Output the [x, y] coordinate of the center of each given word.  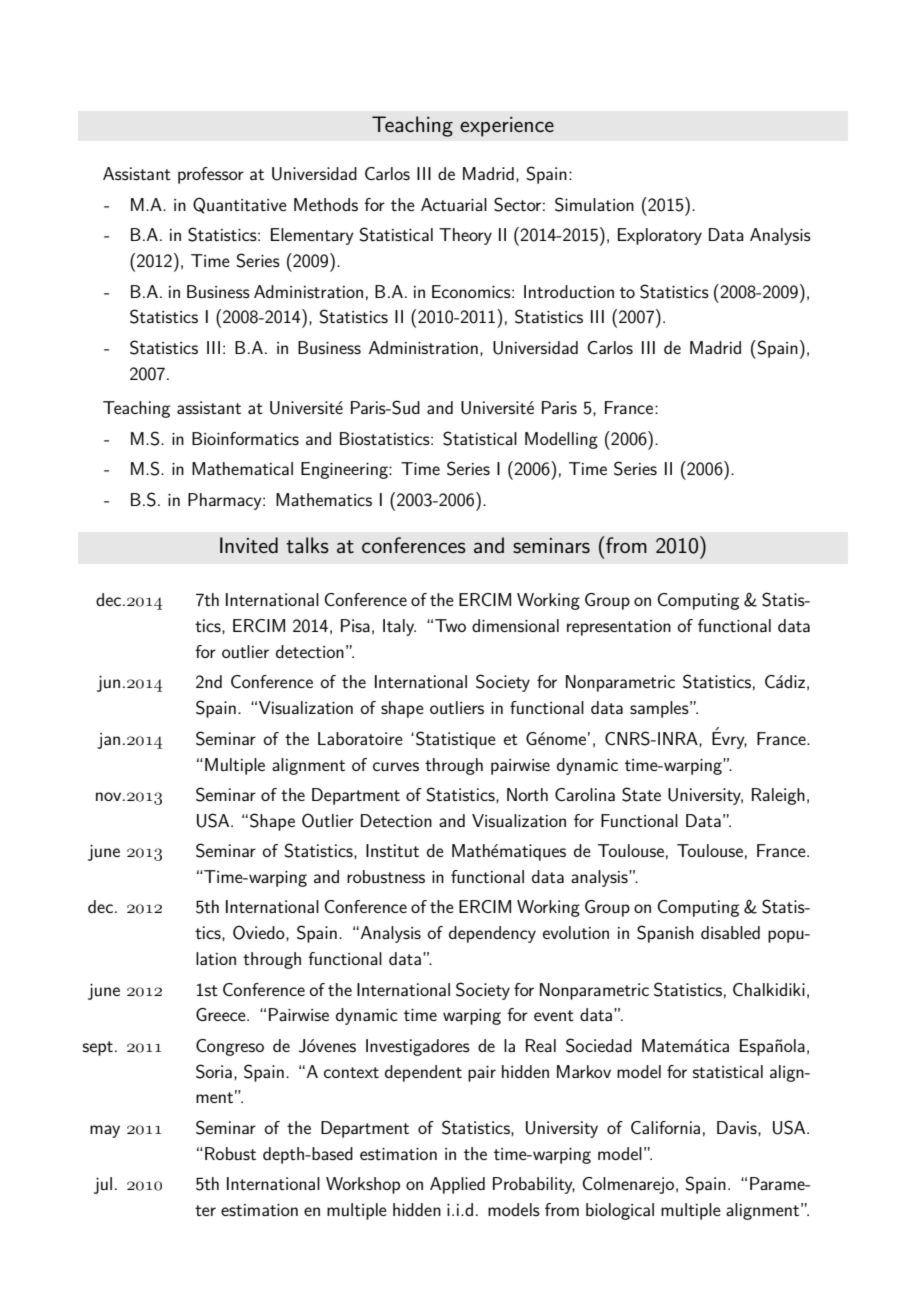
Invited [249, 545]
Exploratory [660, 236]
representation [619, 628]
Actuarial [454, 204]
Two [450, 625]
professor [211, 175]
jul [103, 1185]
